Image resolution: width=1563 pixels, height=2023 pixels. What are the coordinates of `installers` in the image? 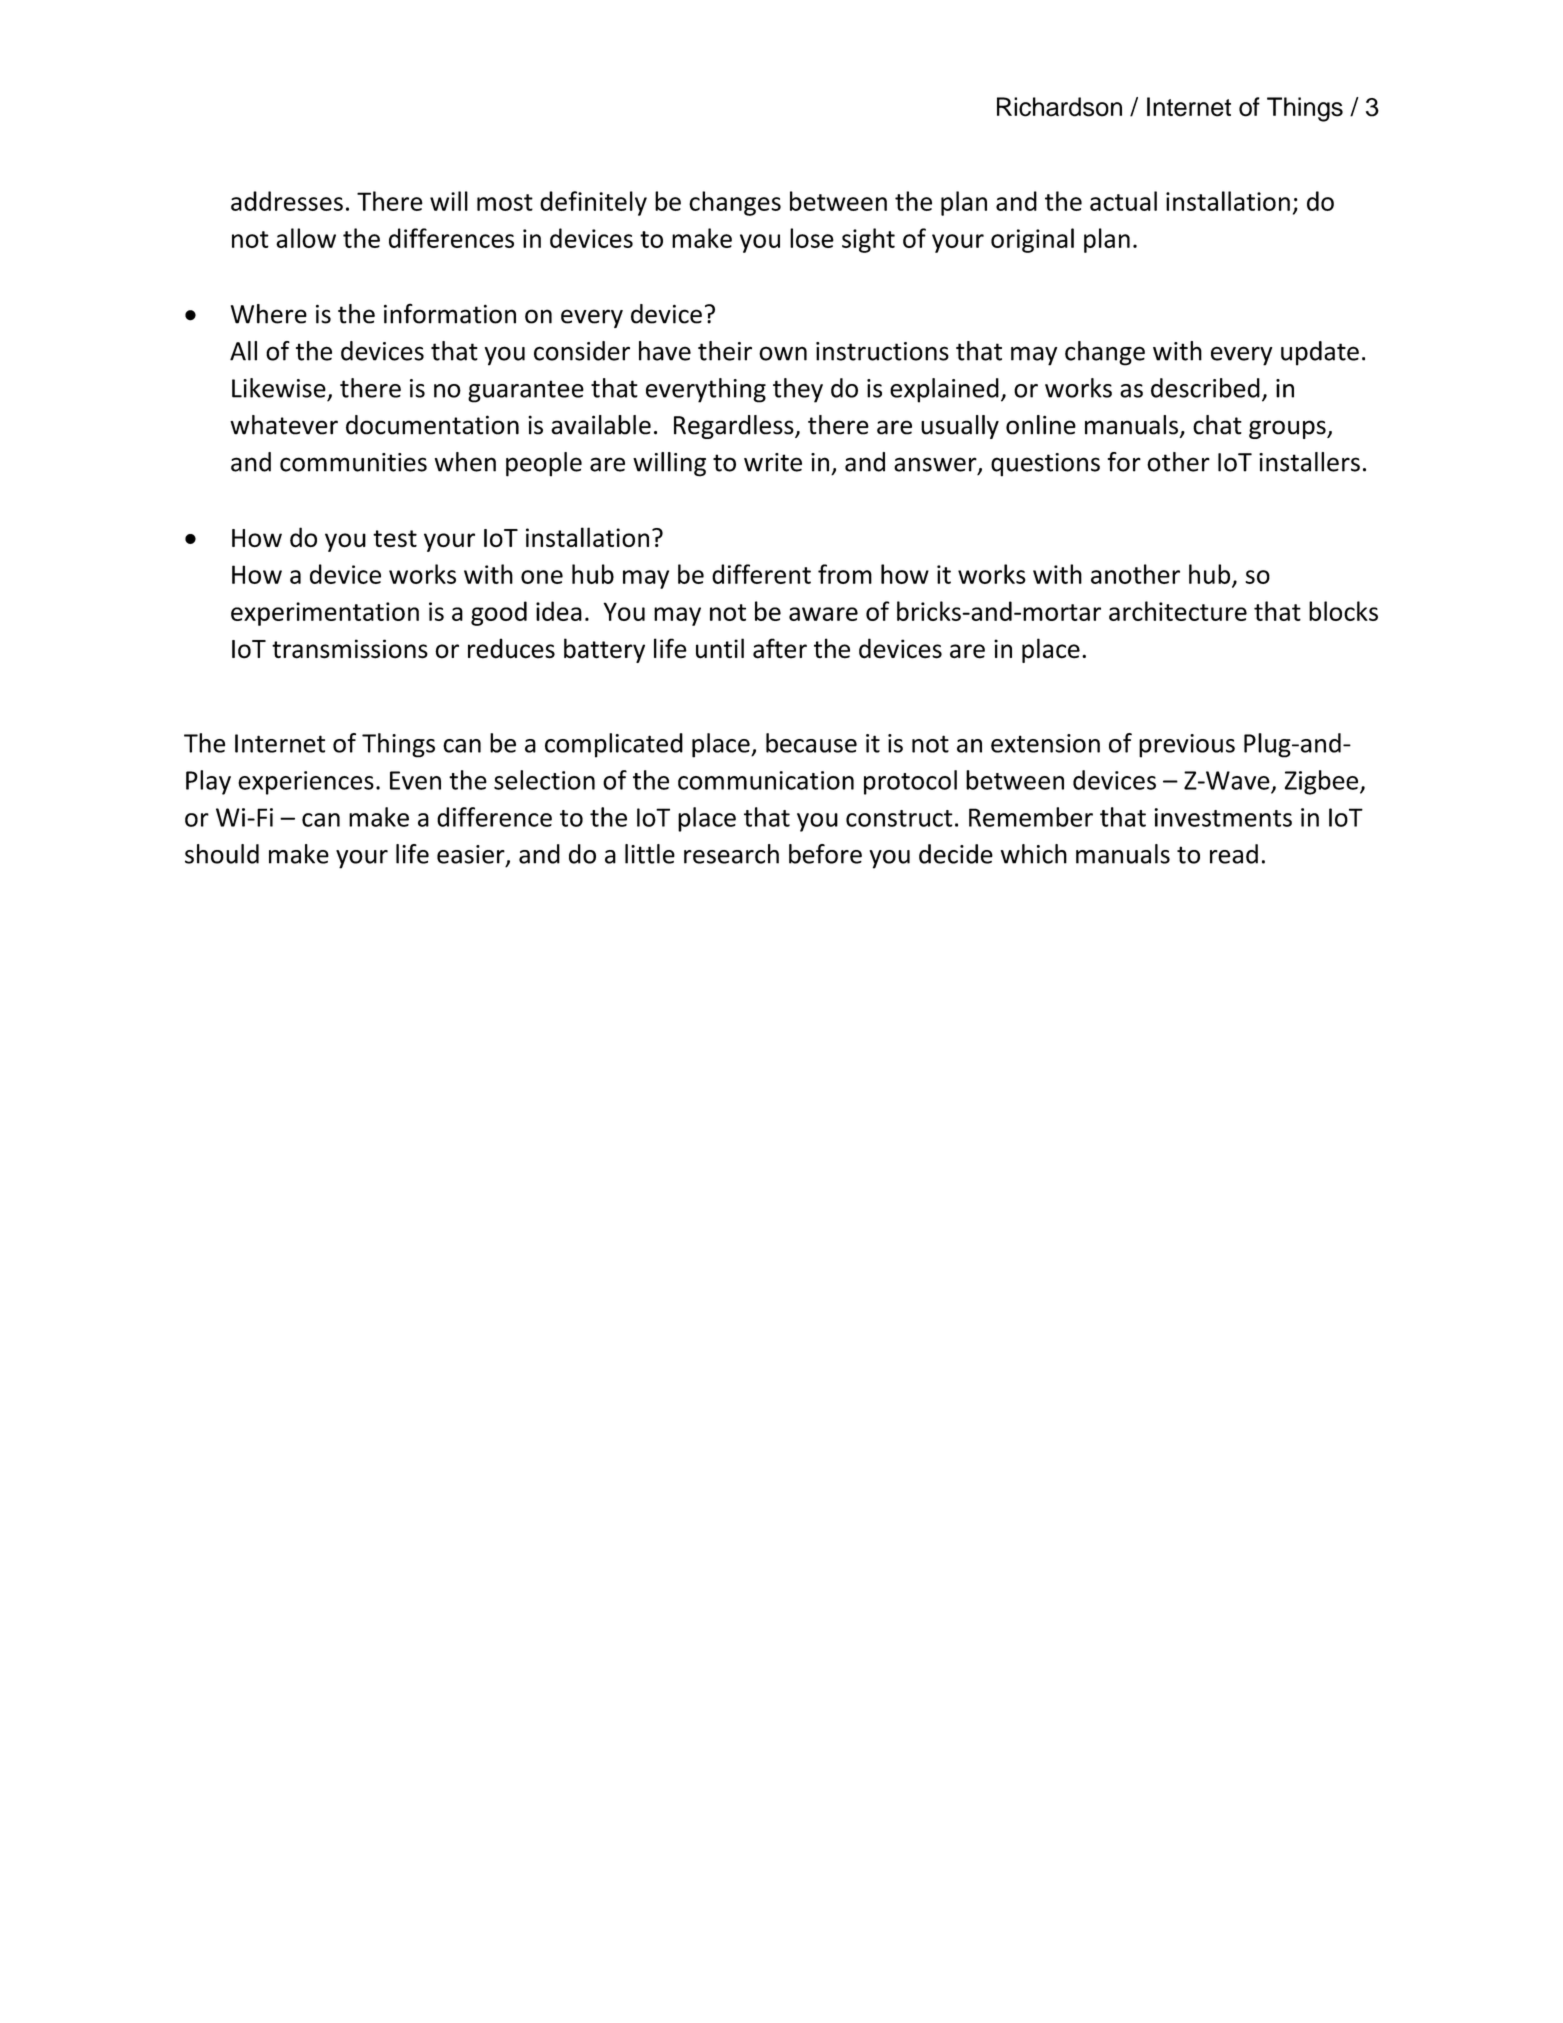 It's located at (1309, 462).
